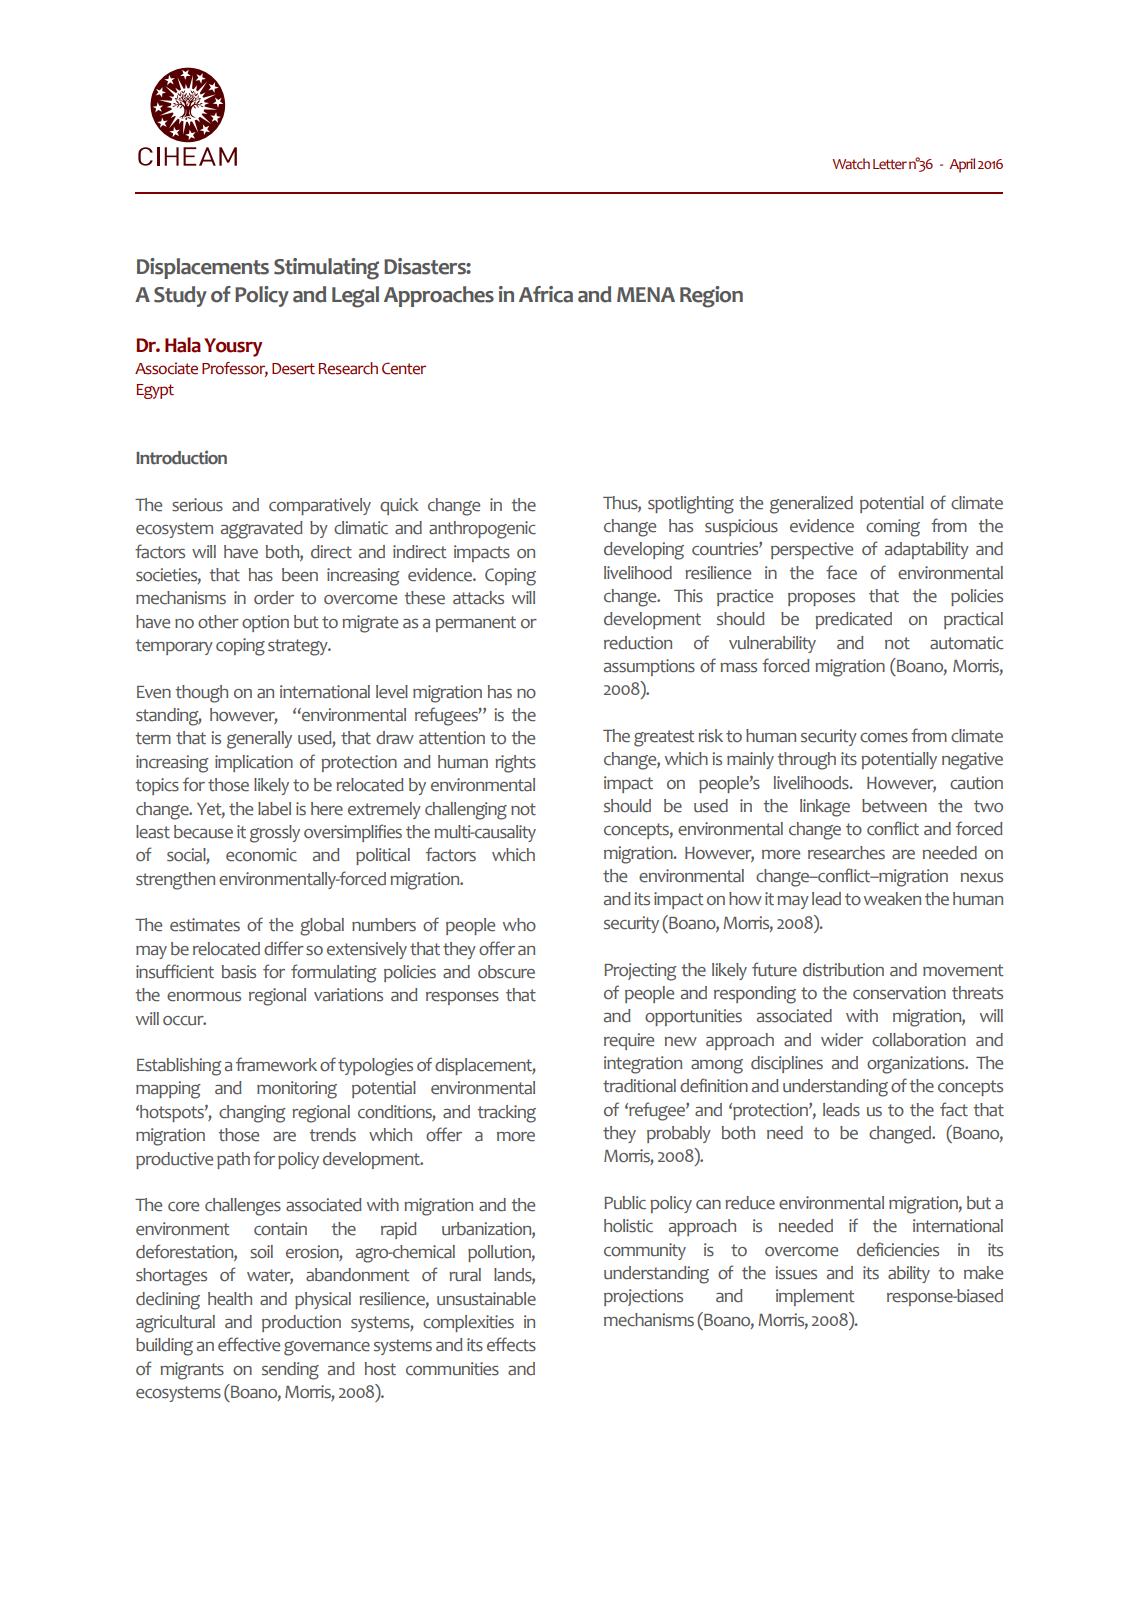  Describe the element at coordinates (254, 763) in the page. I see `implication` at that location.
